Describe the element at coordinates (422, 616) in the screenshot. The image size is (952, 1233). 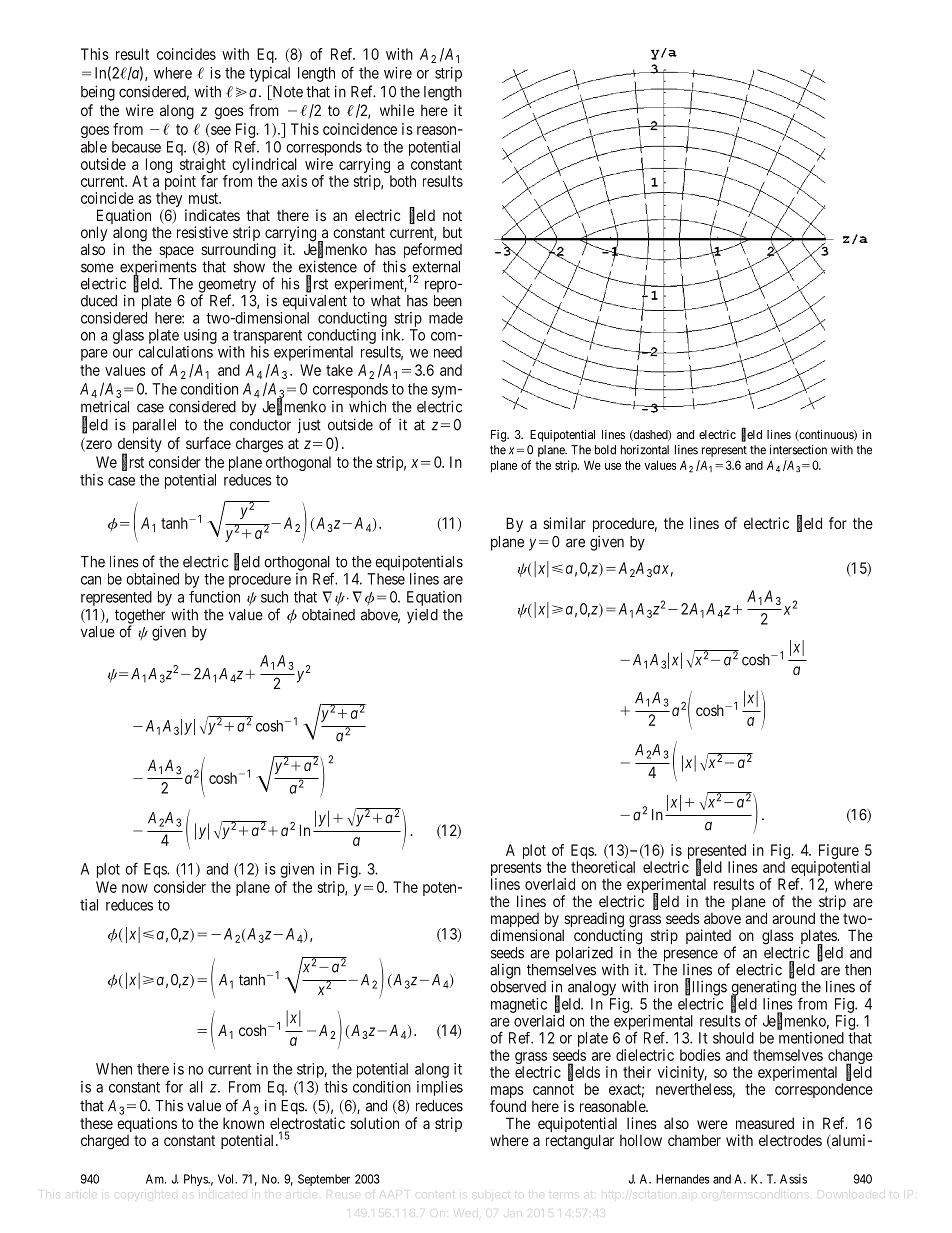
I see `yield` at that location.
